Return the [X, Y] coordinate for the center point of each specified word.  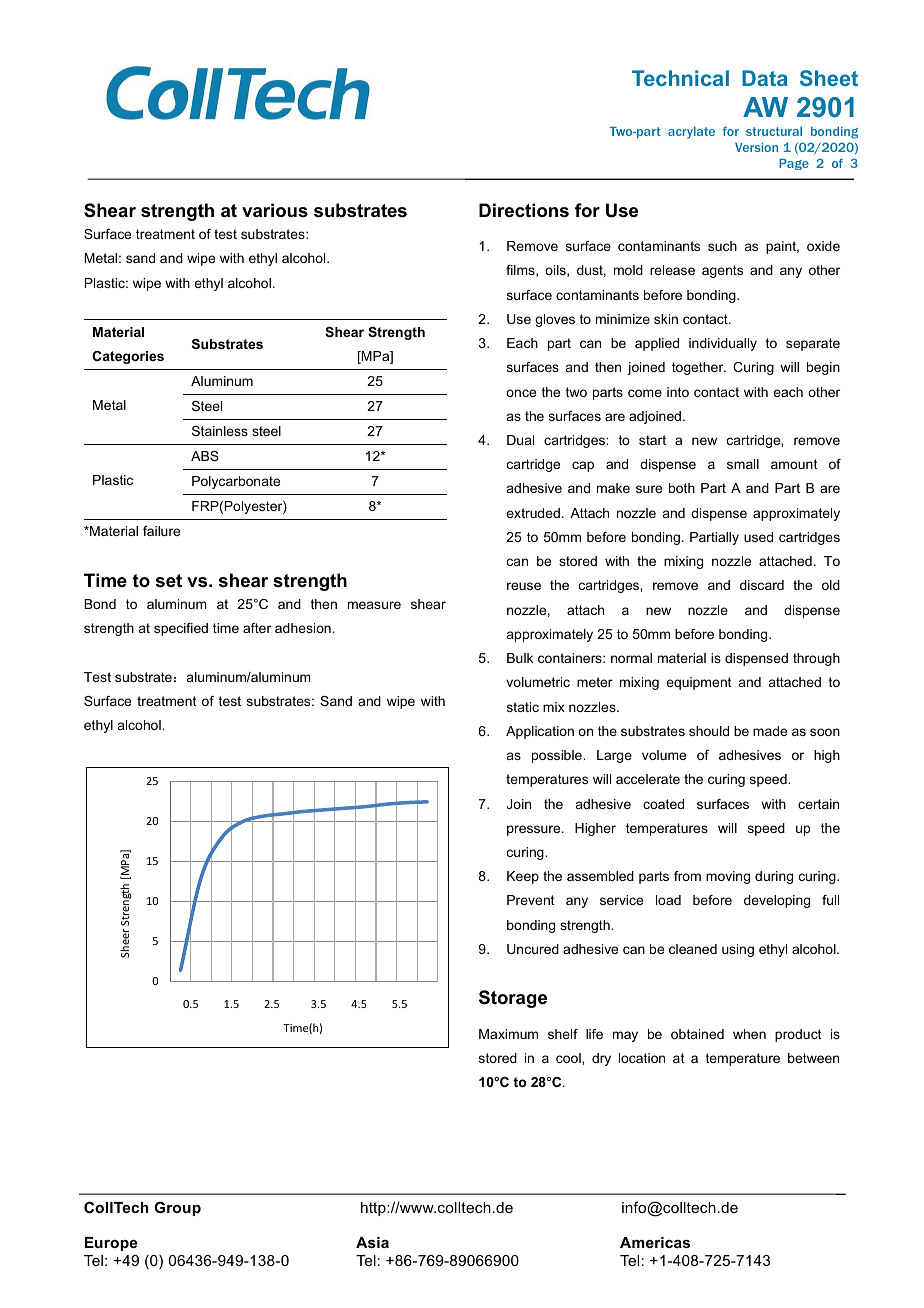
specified [181, 629]
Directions [524, 210]
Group [177, 1208]
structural [774, 131]
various [275, 210]
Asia [372, 1242]
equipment [698, 683]
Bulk [520, 658]
